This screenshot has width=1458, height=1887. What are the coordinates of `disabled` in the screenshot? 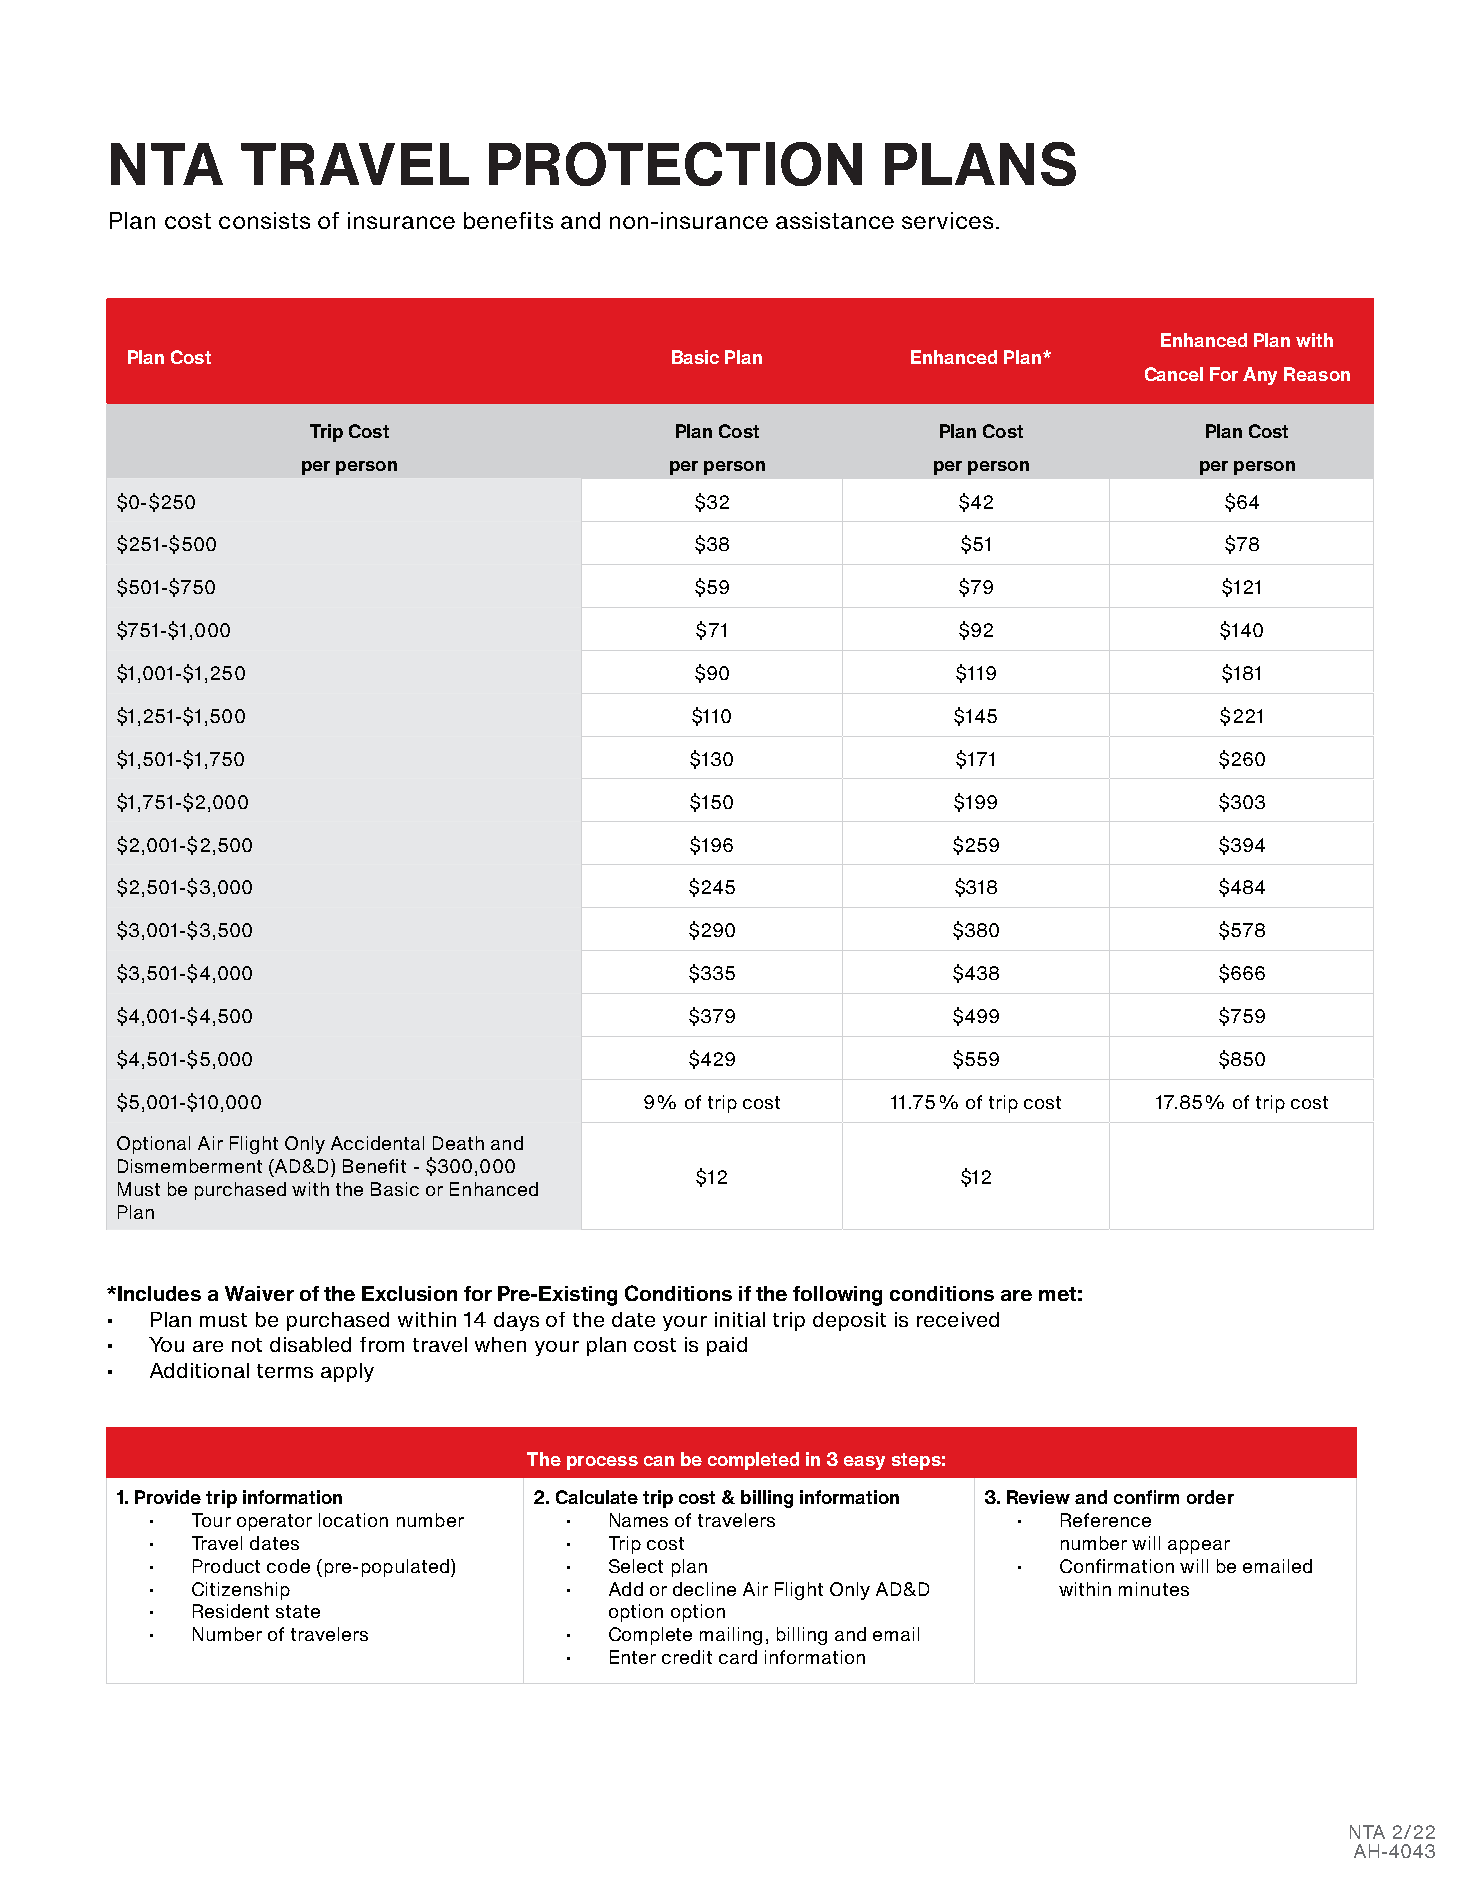 It's located at (310, 1344).
